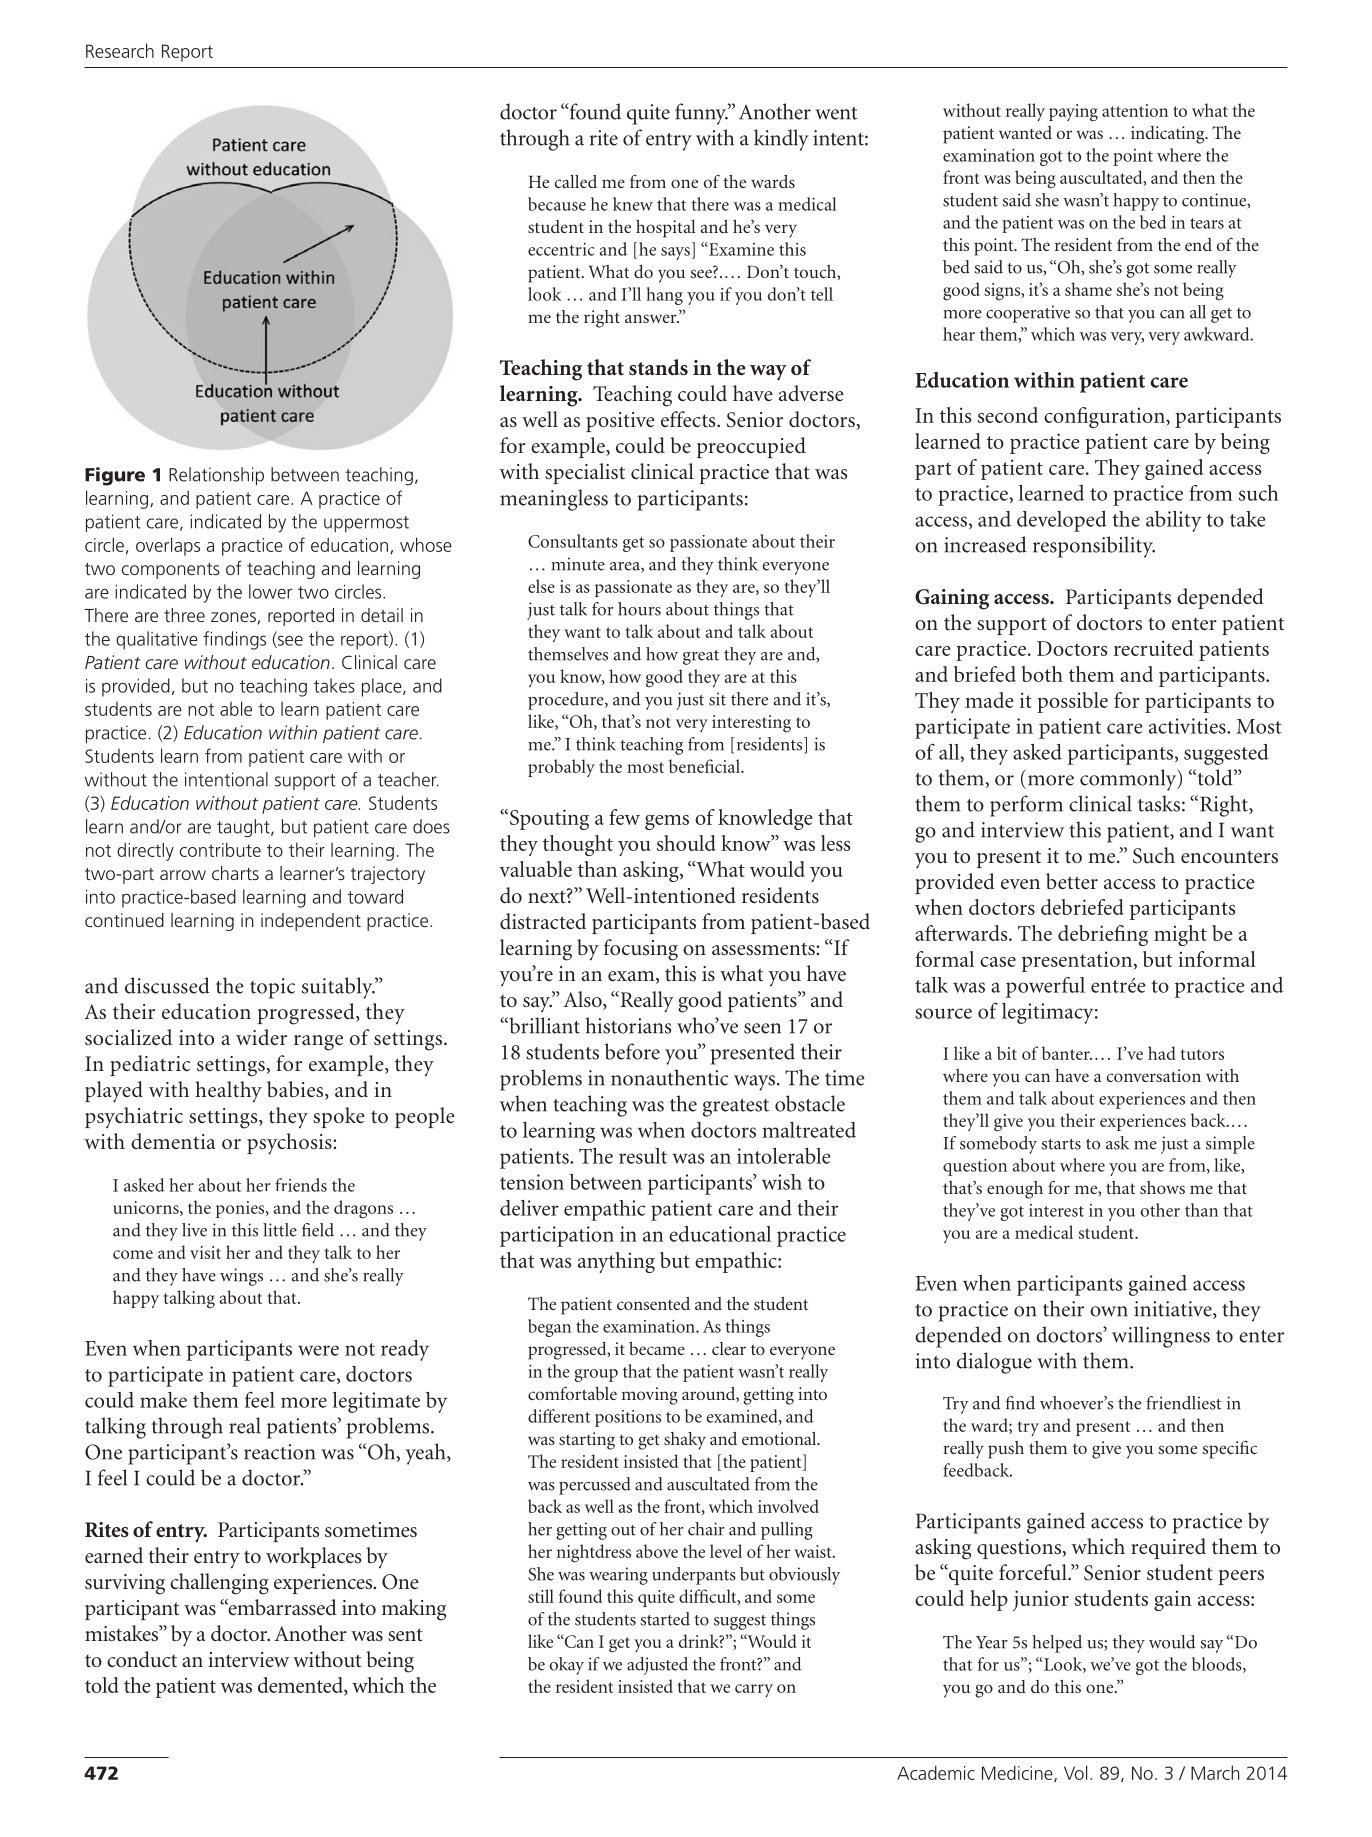  I want to click on Research, so click(120, 50).
